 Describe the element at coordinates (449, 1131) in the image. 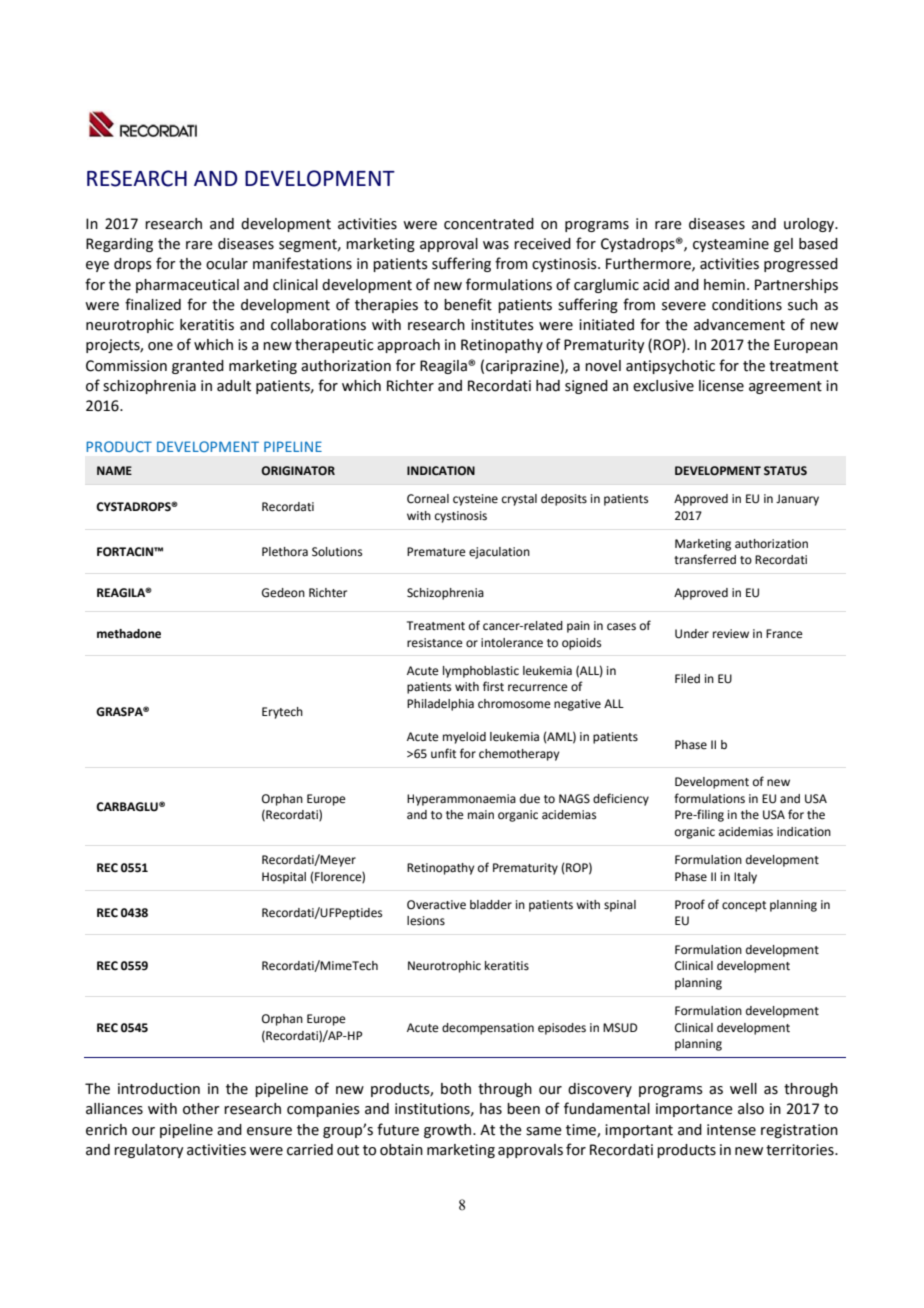

I see `growth` at that location.
